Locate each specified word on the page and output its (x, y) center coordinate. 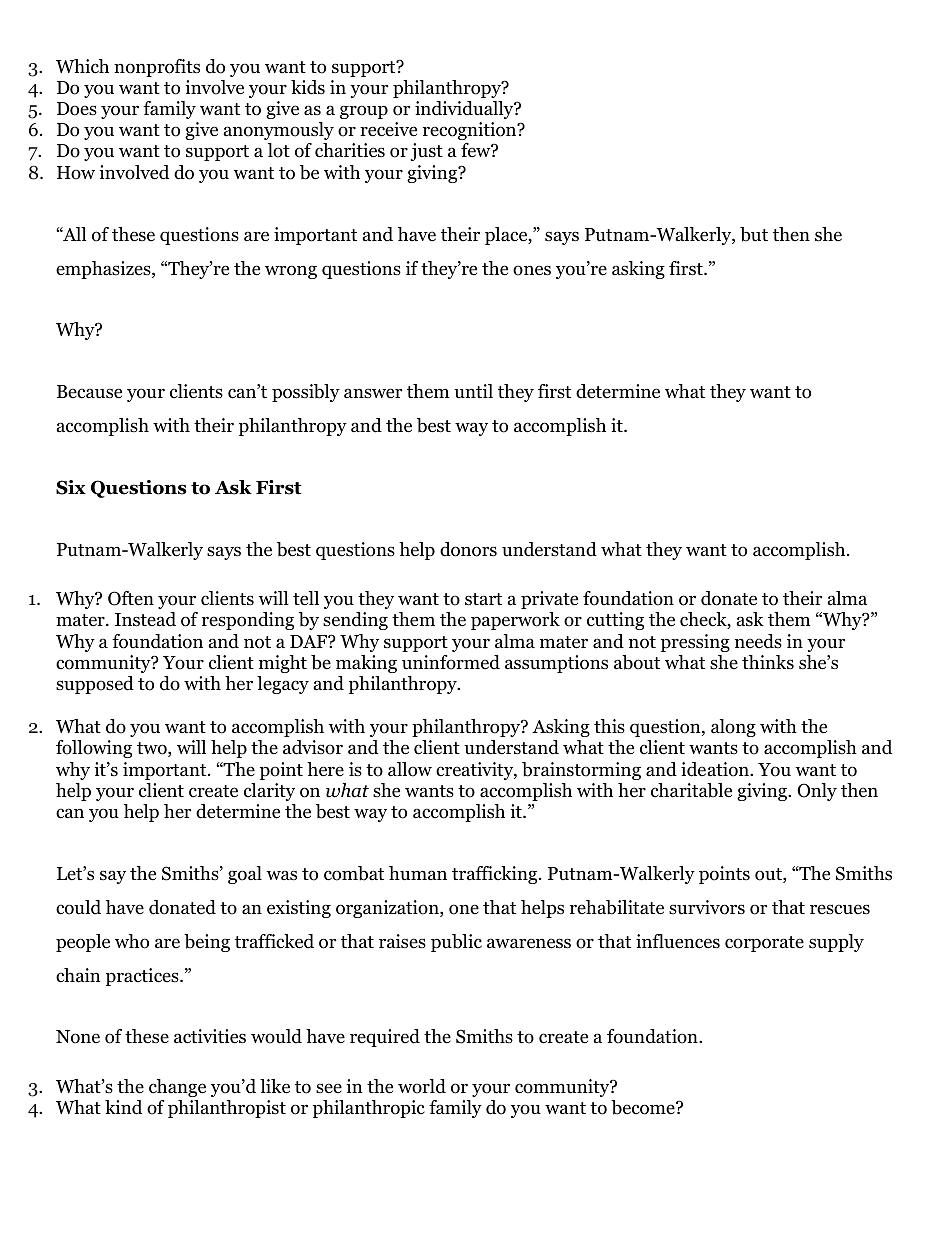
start (483, 599)
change (177, 1088)
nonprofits (157, 68)
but (754, 234)
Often (131, 598)
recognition (471, 131)
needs (758, 641)
